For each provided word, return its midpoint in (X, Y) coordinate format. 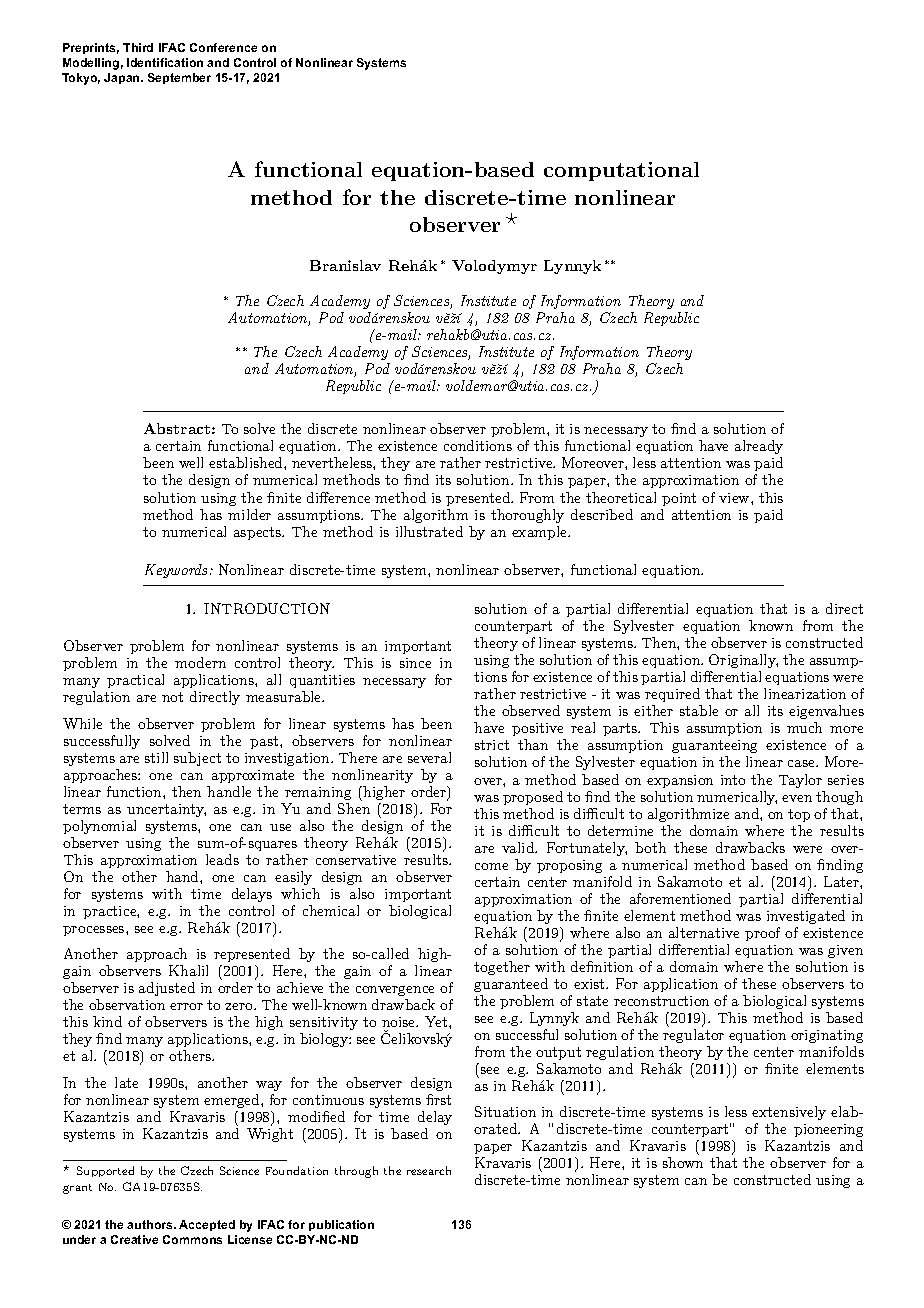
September (179, 78)
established (247, 462)
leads (222, 859)
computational (621, 171)
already (759, 449)
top (799, 815)
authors (151, 1224)
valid (519, 847)
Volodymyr (494, 267)
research (429, 1170)
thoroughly (527, 516)
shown (683, 1162)
